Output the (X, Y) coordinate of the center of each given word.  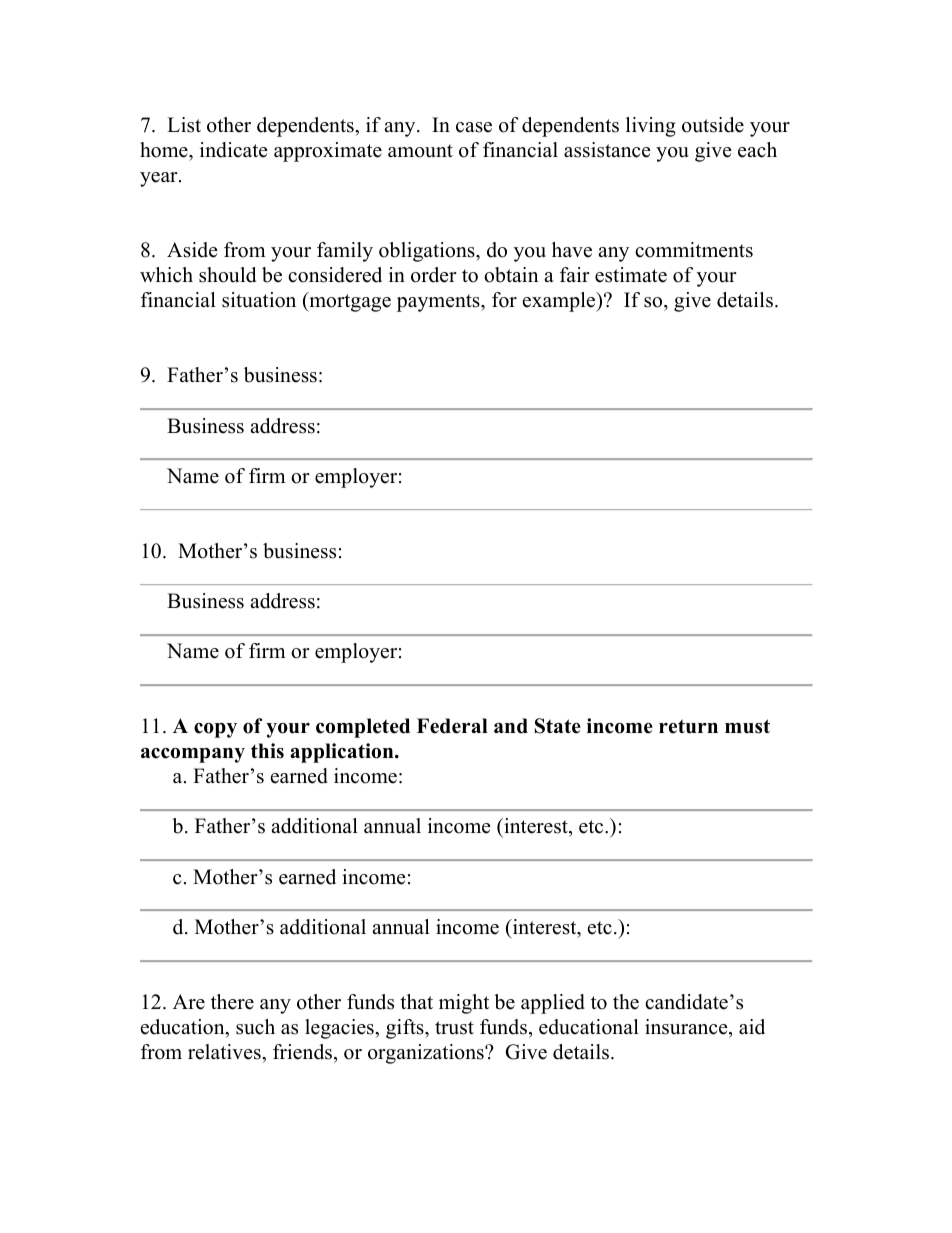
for (504, 300)
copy (215, 730)
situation (259, 300)
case (474, 127)
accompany (193, 755)
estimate (631, 275)
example (560, 302)
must (747, 726)
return (688, 726)
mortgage (349, 302)
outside (713, 125)
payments (439, 303)
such (255, 1027)
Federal (452, 726)
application (343, 753)
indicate (234, 150)
